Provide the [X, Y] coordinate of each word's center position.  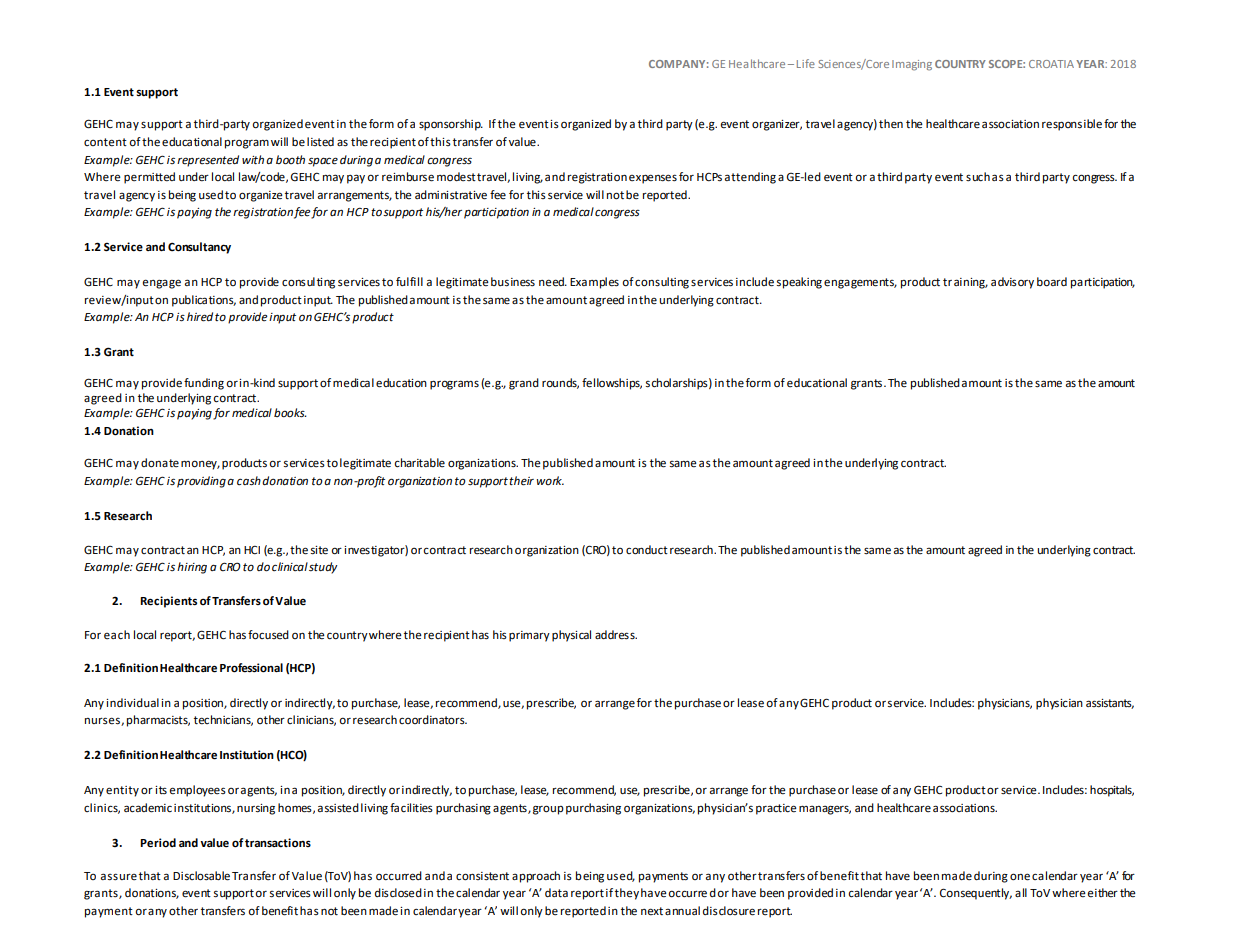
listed [320, 142]
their [521, 481]
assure [119, 877]
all [1021, 892]
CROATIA [1051, 64]
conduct [647, 550]
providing [201, 482]
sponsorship [451, 125]
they [627, 894]
